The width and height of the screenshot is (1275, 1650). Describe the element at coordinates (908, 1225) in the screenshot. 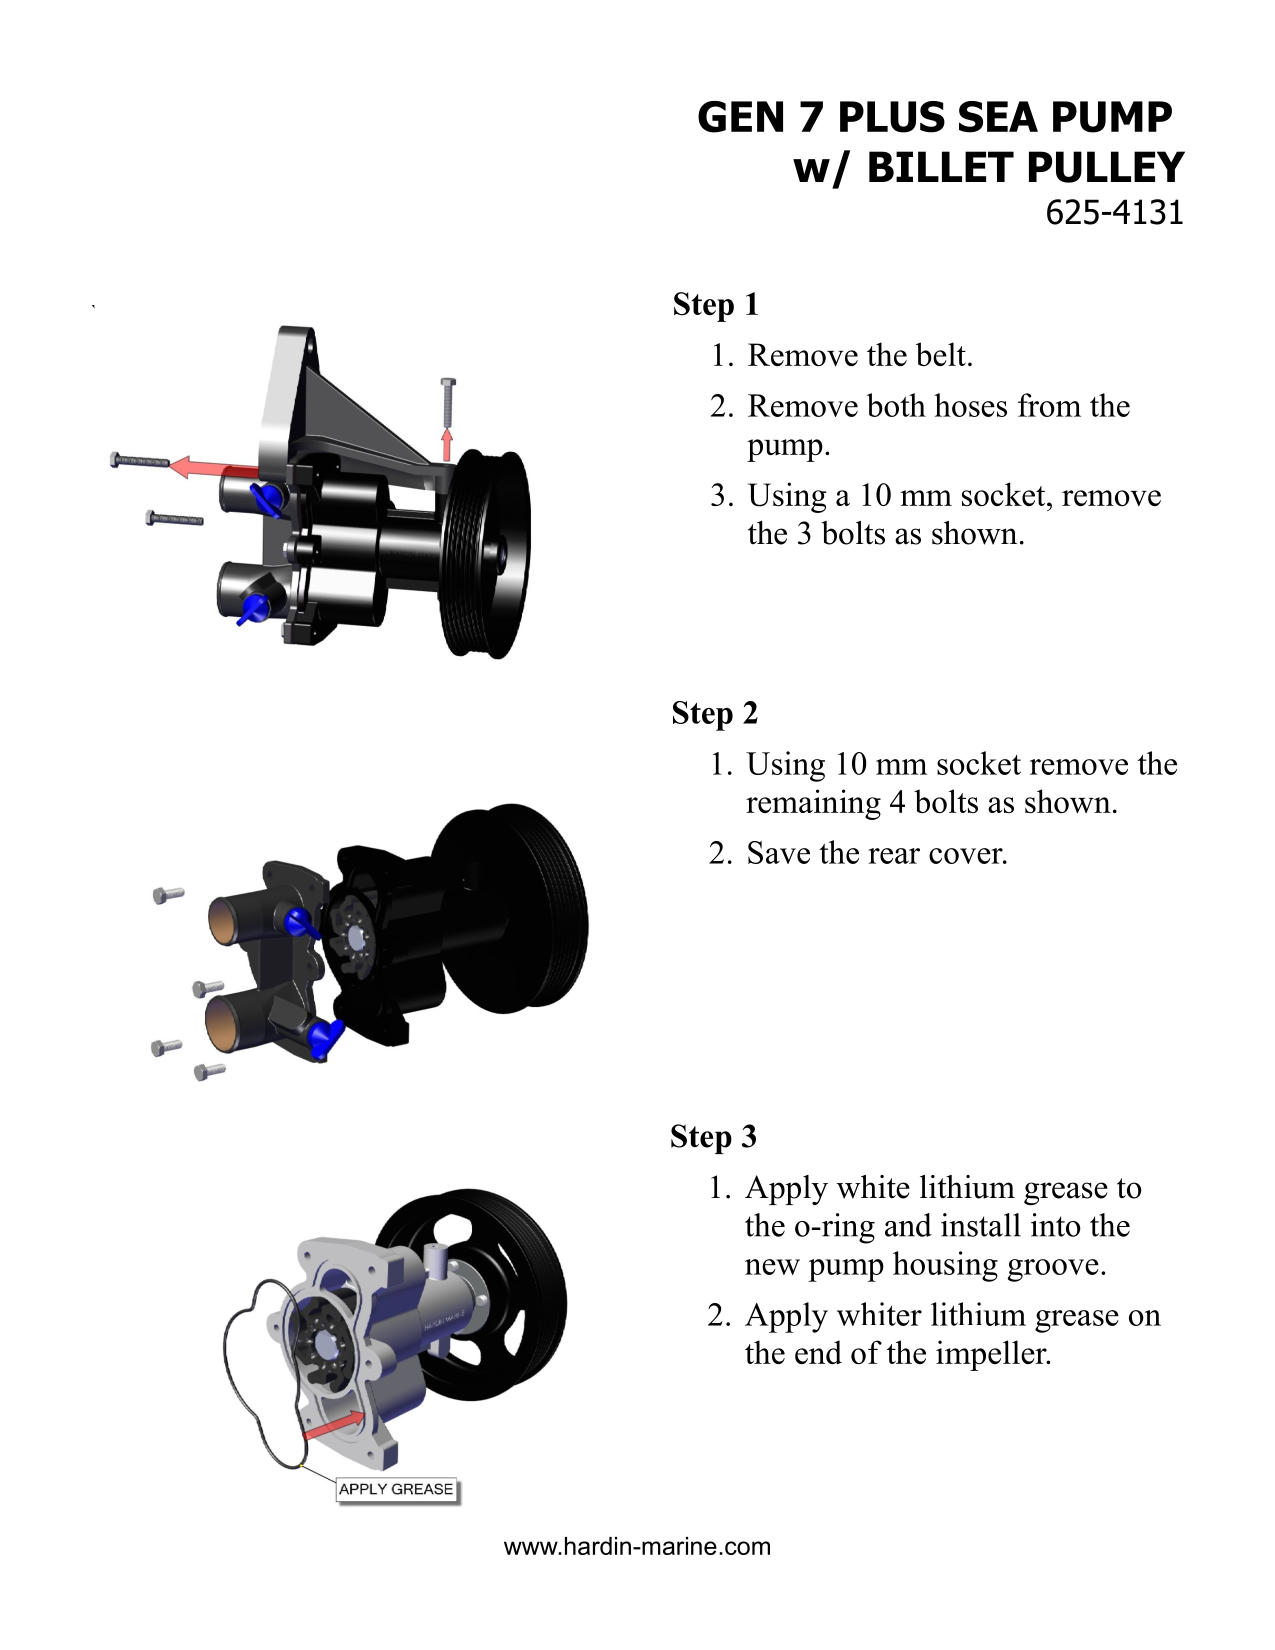

I see `and` at that location.
